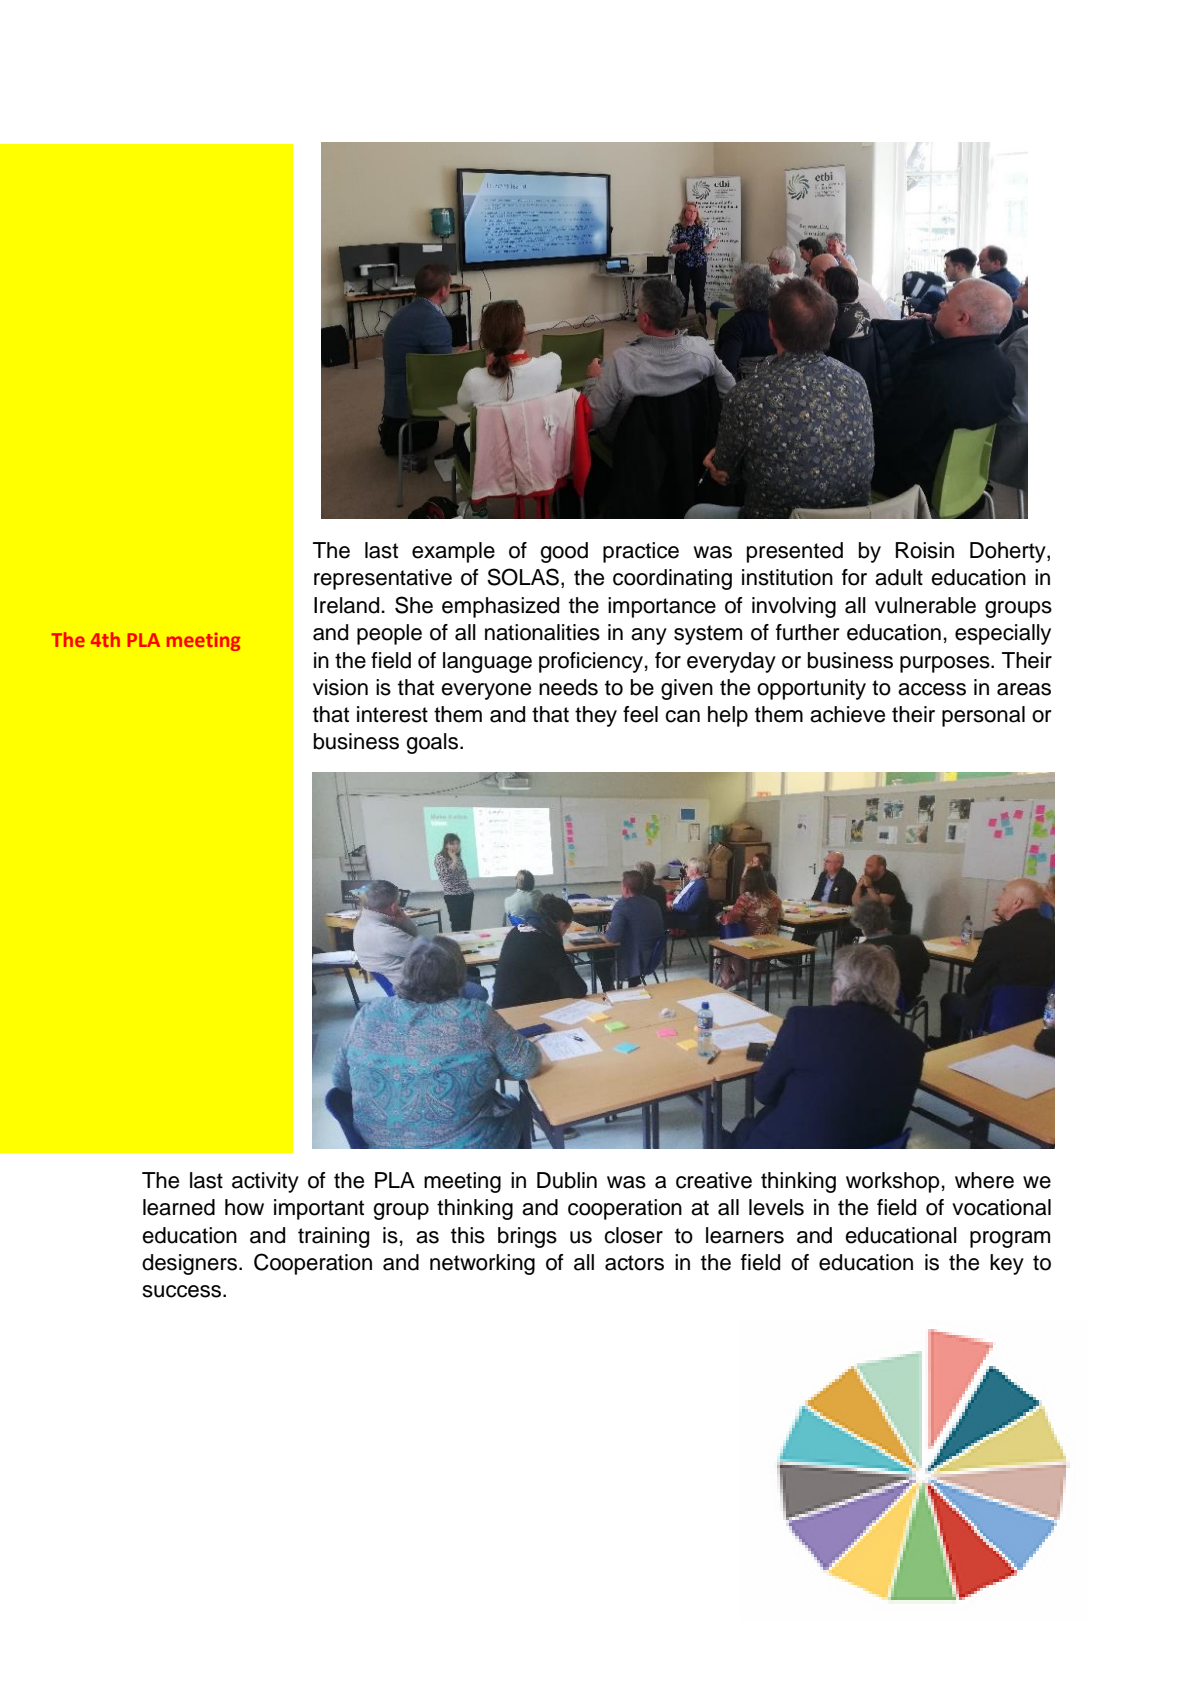  I want to click on Ireland, so click(348, 605).
